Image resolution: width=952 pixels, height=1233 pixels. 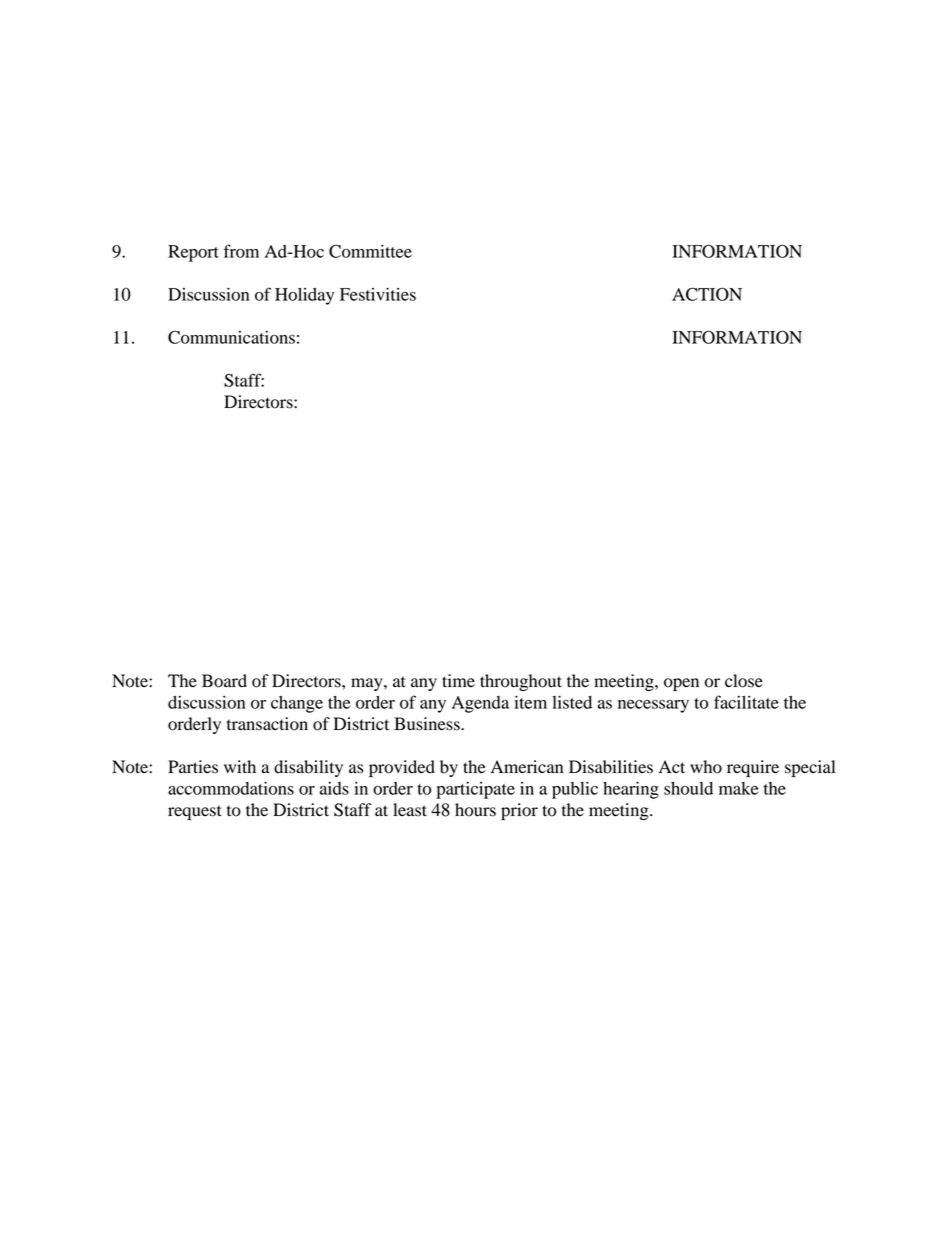 What do you see at coordinates (378, 294) in the screenshot?
I see `Festivities` at bounding box center [378, 294].
